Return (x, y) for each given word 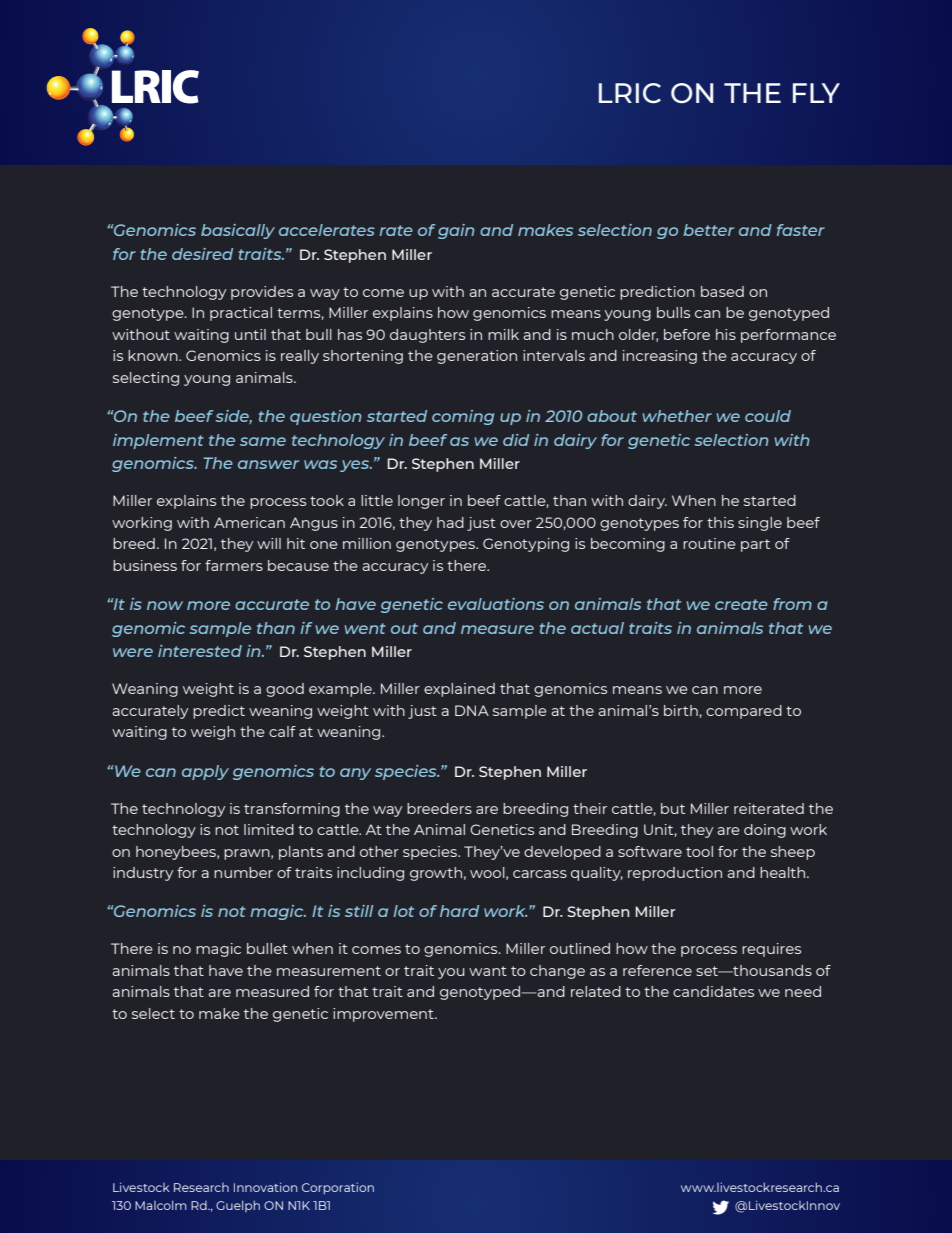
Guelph (238, 1206)
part (755, 545)
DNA (472, 710)
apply (205, 772)
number (243, 872)
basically (238, 231)
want (488, 971)
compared (744, 712)
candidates (713, 991)
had (450, 522)
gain (456, 231)
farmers (234, 565)
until (250, 334)
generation (477, 357)
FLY (816, 93)
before (687, 334)
